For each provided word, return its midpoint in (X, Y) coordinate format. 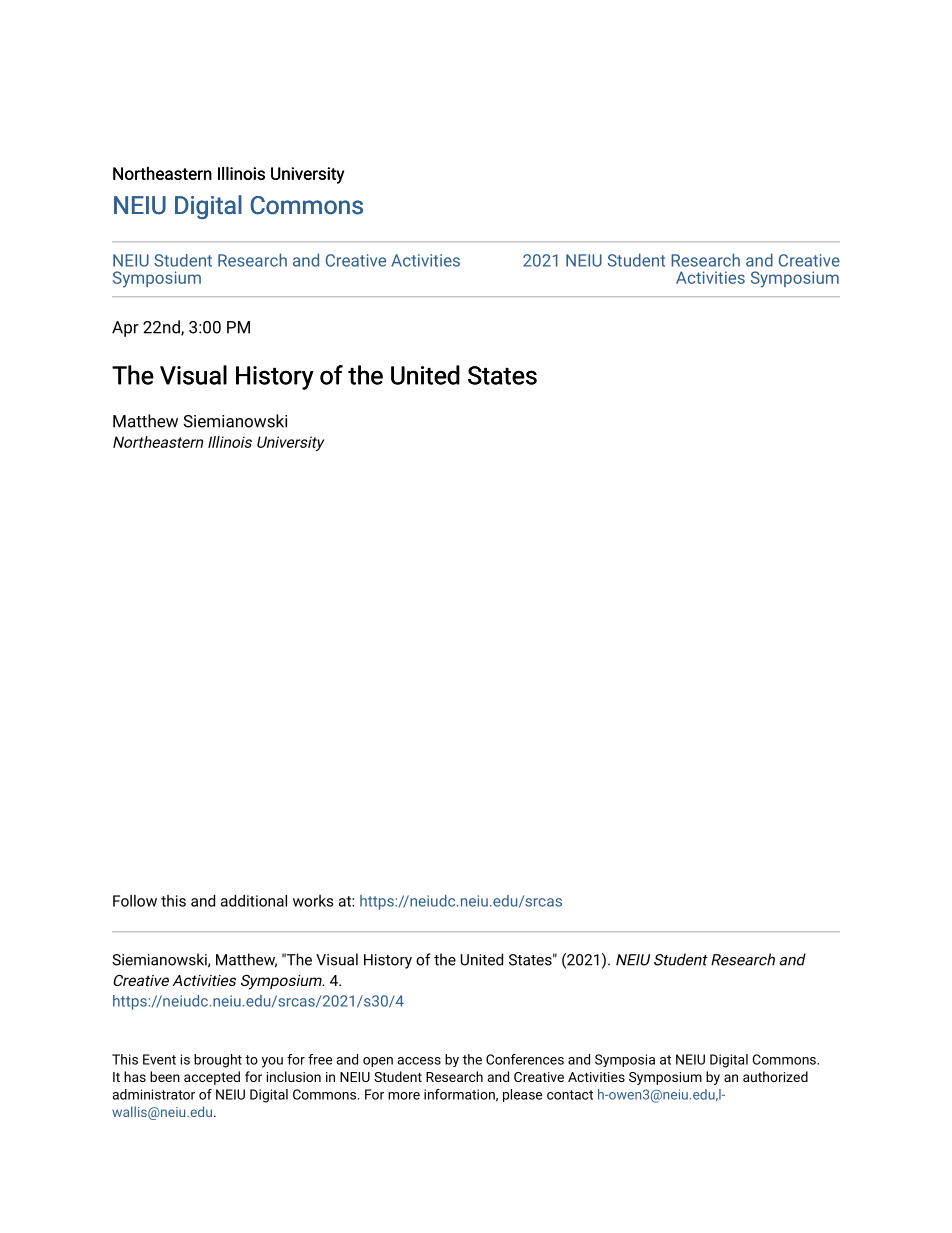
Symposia (625, 1060)
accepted (212, 1078)
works (313, 901)
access (419, 1061)
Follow (135, 901)
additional (254, 901)
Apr (125, 329)
